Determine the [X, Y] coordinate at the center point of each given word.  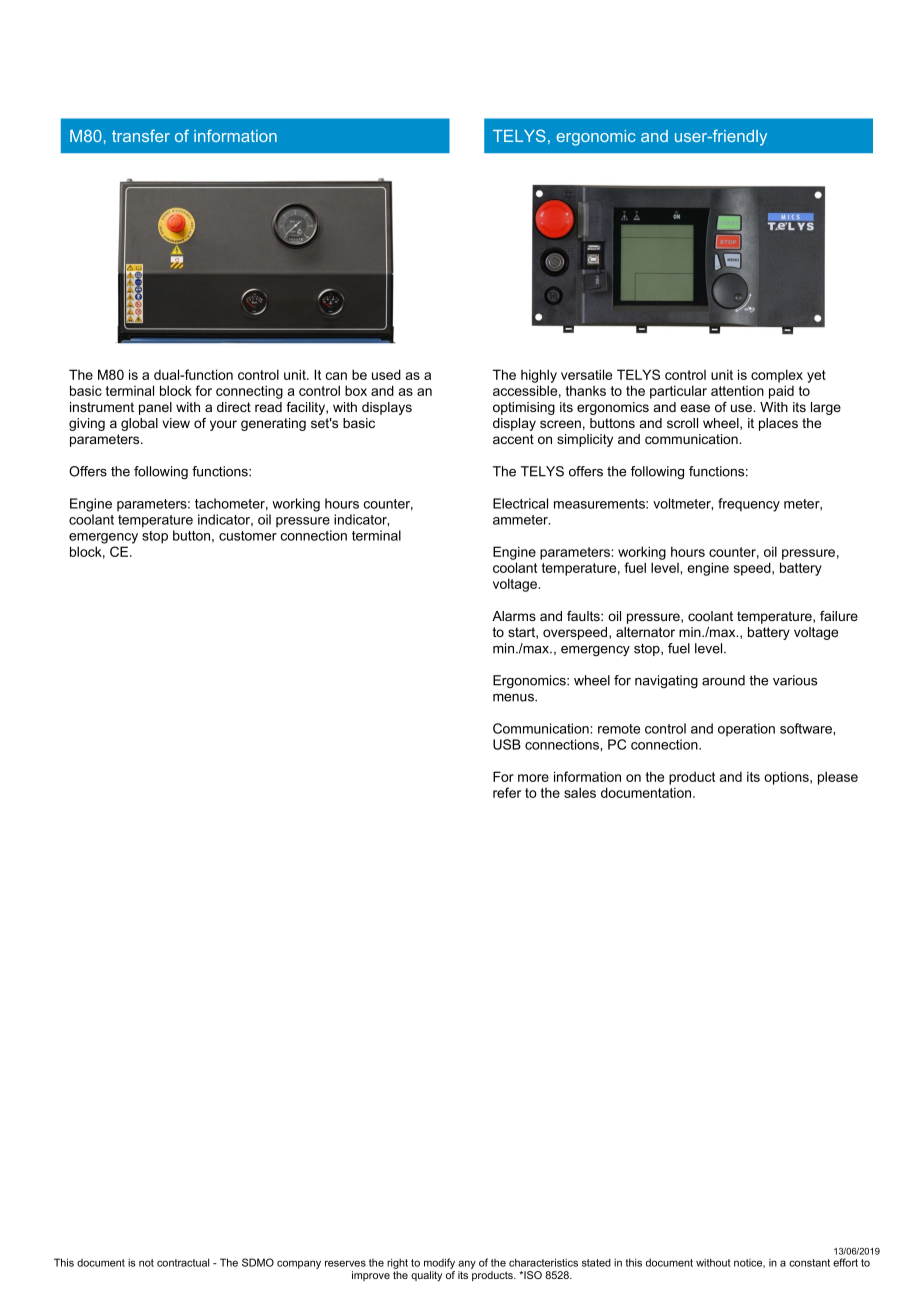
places [778, 424]
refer [507, 792]
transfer [141, 135]
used [386, 374]
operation [746, 729]
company [299, 1264]
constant [809, 1263]
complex [777, 376]
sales [580, 792]
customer [248, 536]
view [176, 423]
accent [513, 439]
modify [439, 1263]
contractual [183, 1262]
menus [514, 698]
